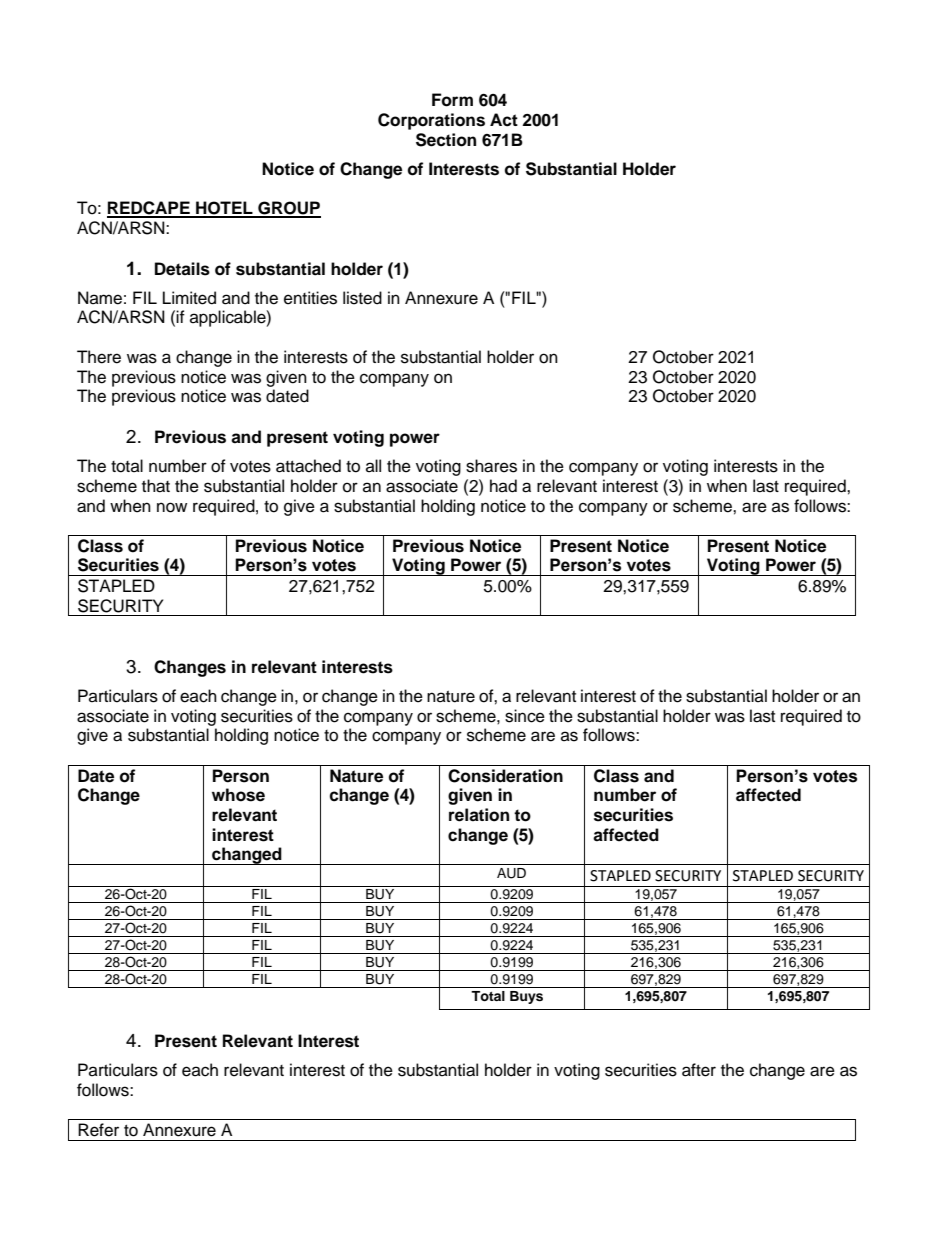 The height and width of the page is (1233, 952). What do you see at coordinates (99, 357) in the page?
I see `There` at bounding box center [99, 357].
